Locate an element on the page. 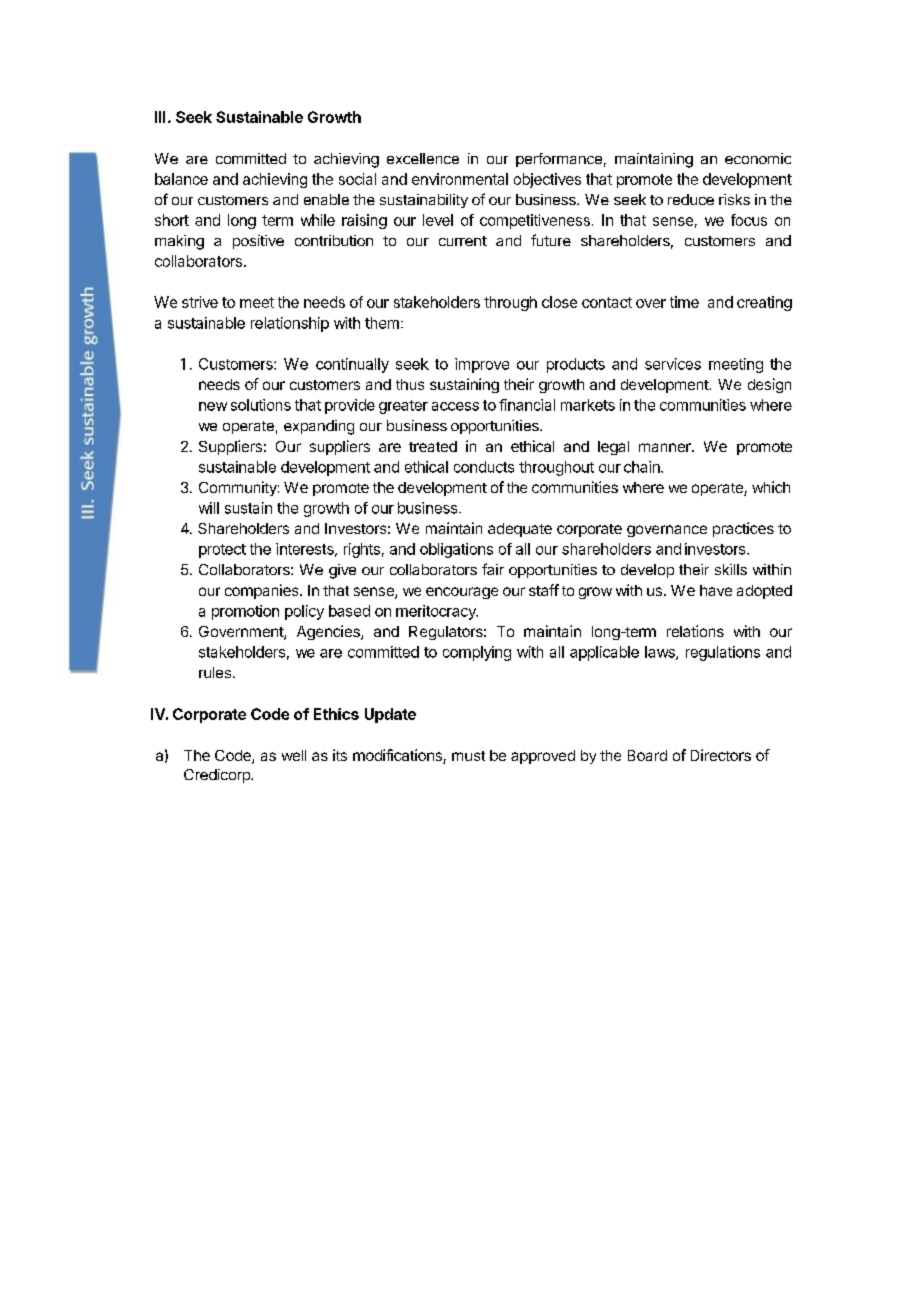 The height and width of the page is (1307, 924). well is located at coordinates (294, 755).
